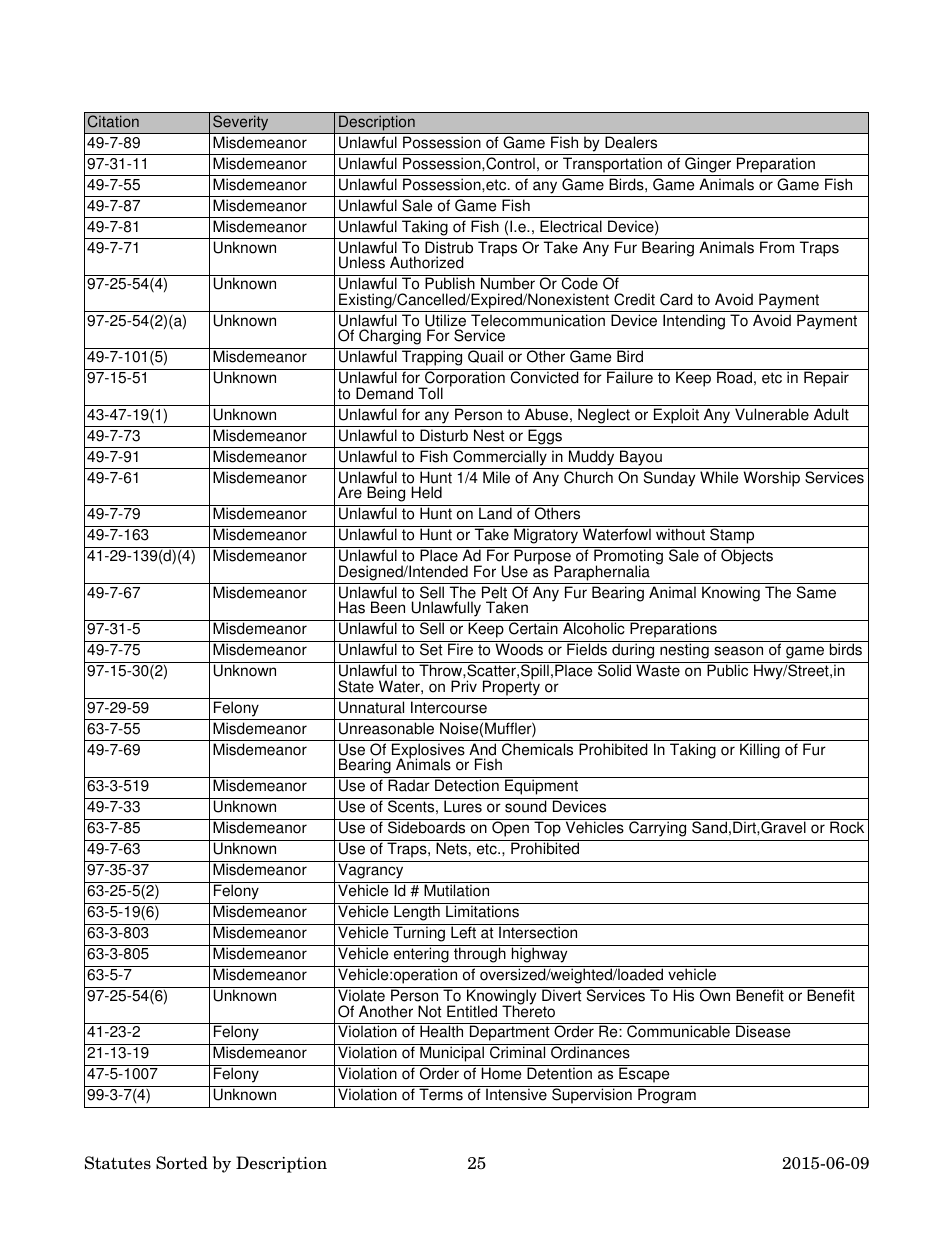  Describe the element at coordinates (738, 651) in the screenshot. I see `season` at that location.
